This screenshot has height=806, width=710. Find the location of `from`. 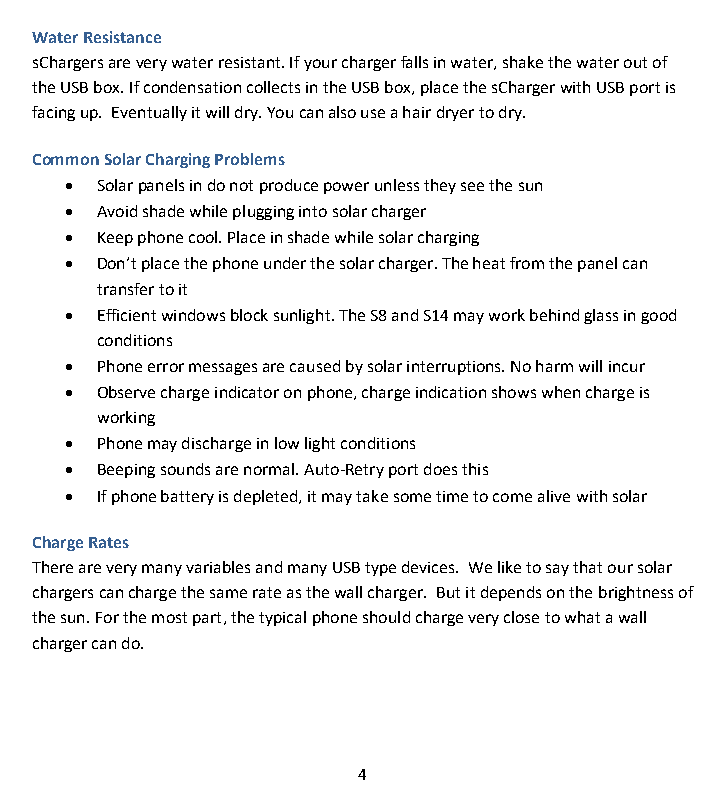

from is located at coordinates (527, 263).
